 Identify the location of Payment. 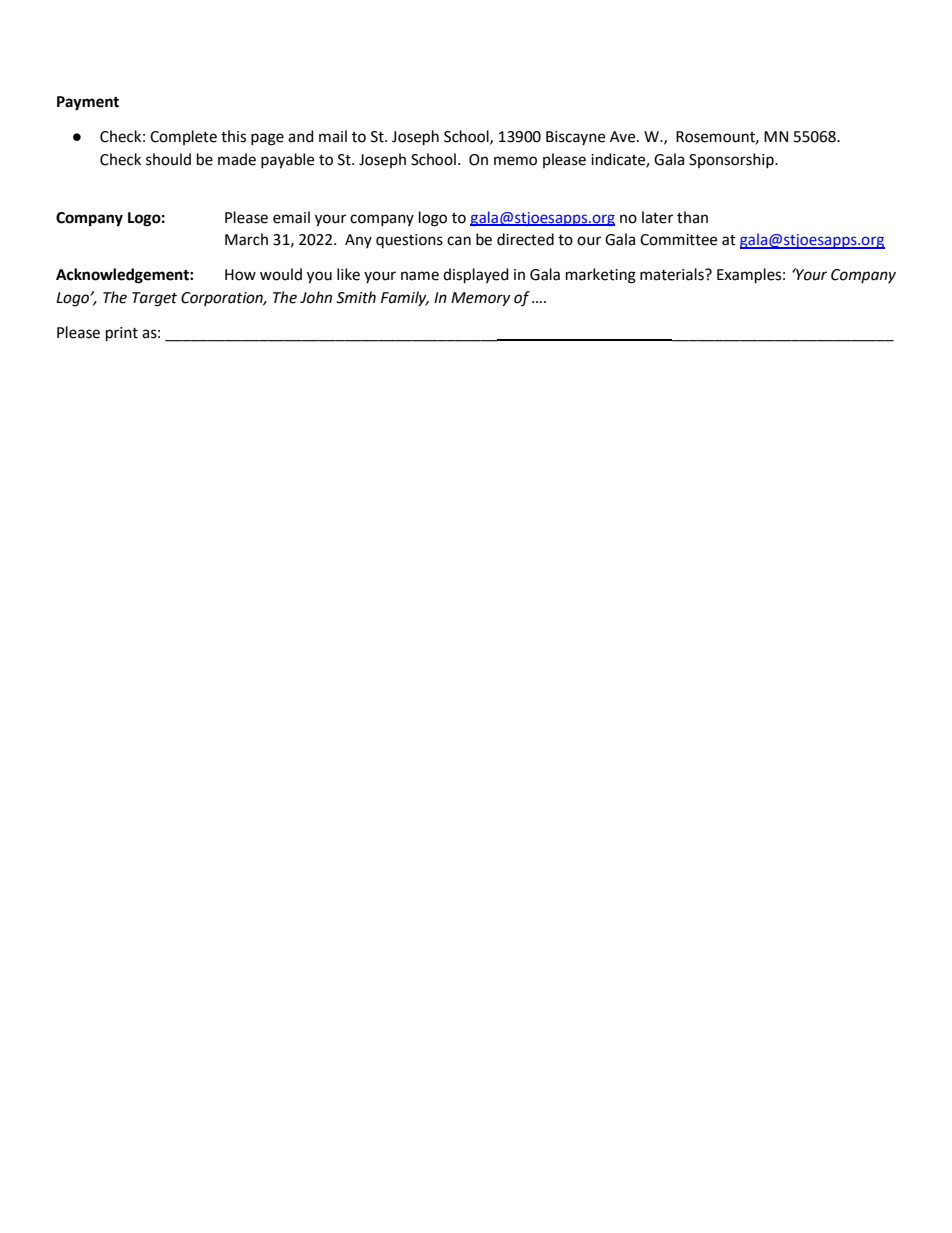
(88, 103).
